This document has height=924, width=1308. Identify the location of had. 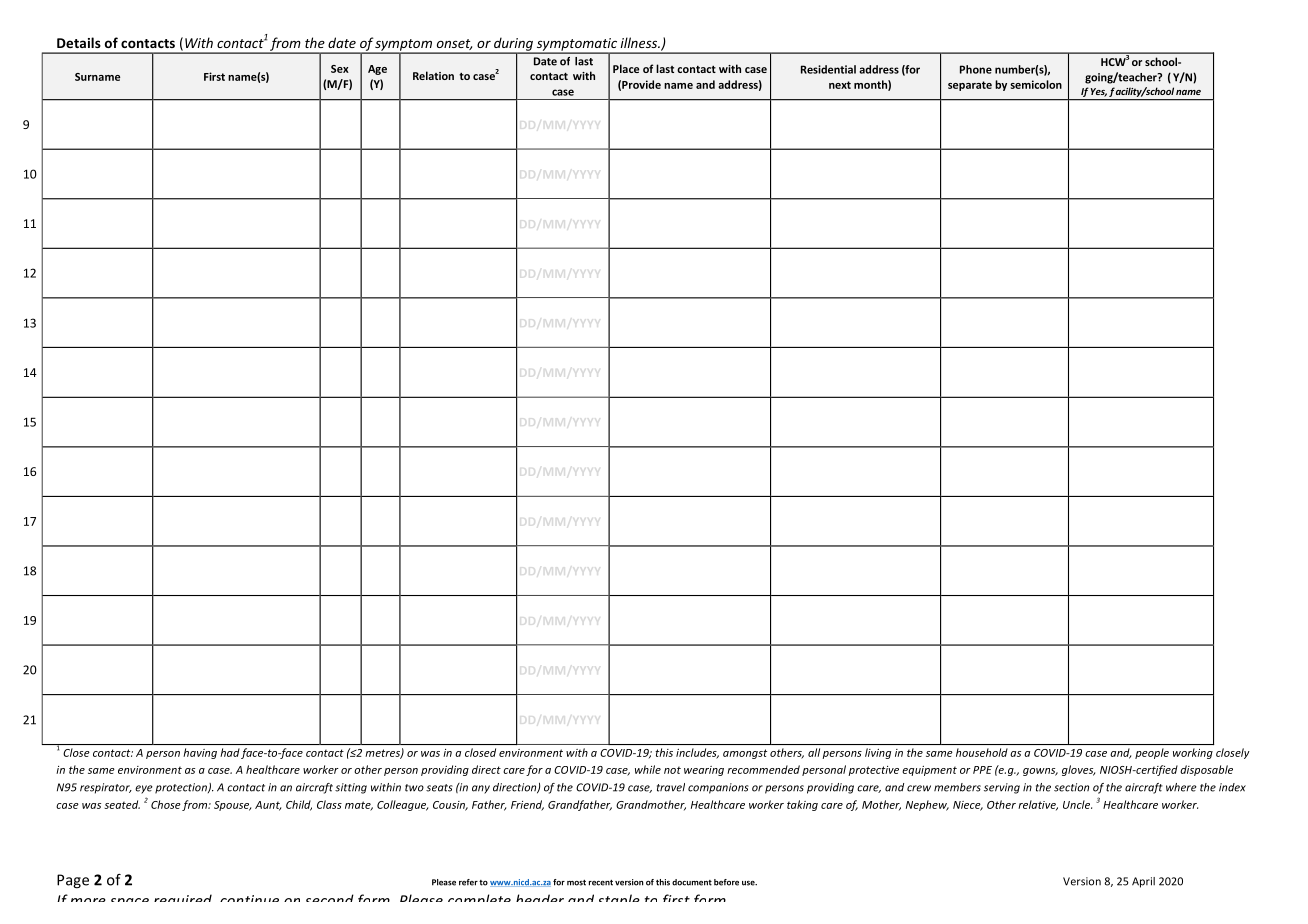
(230, 752).
